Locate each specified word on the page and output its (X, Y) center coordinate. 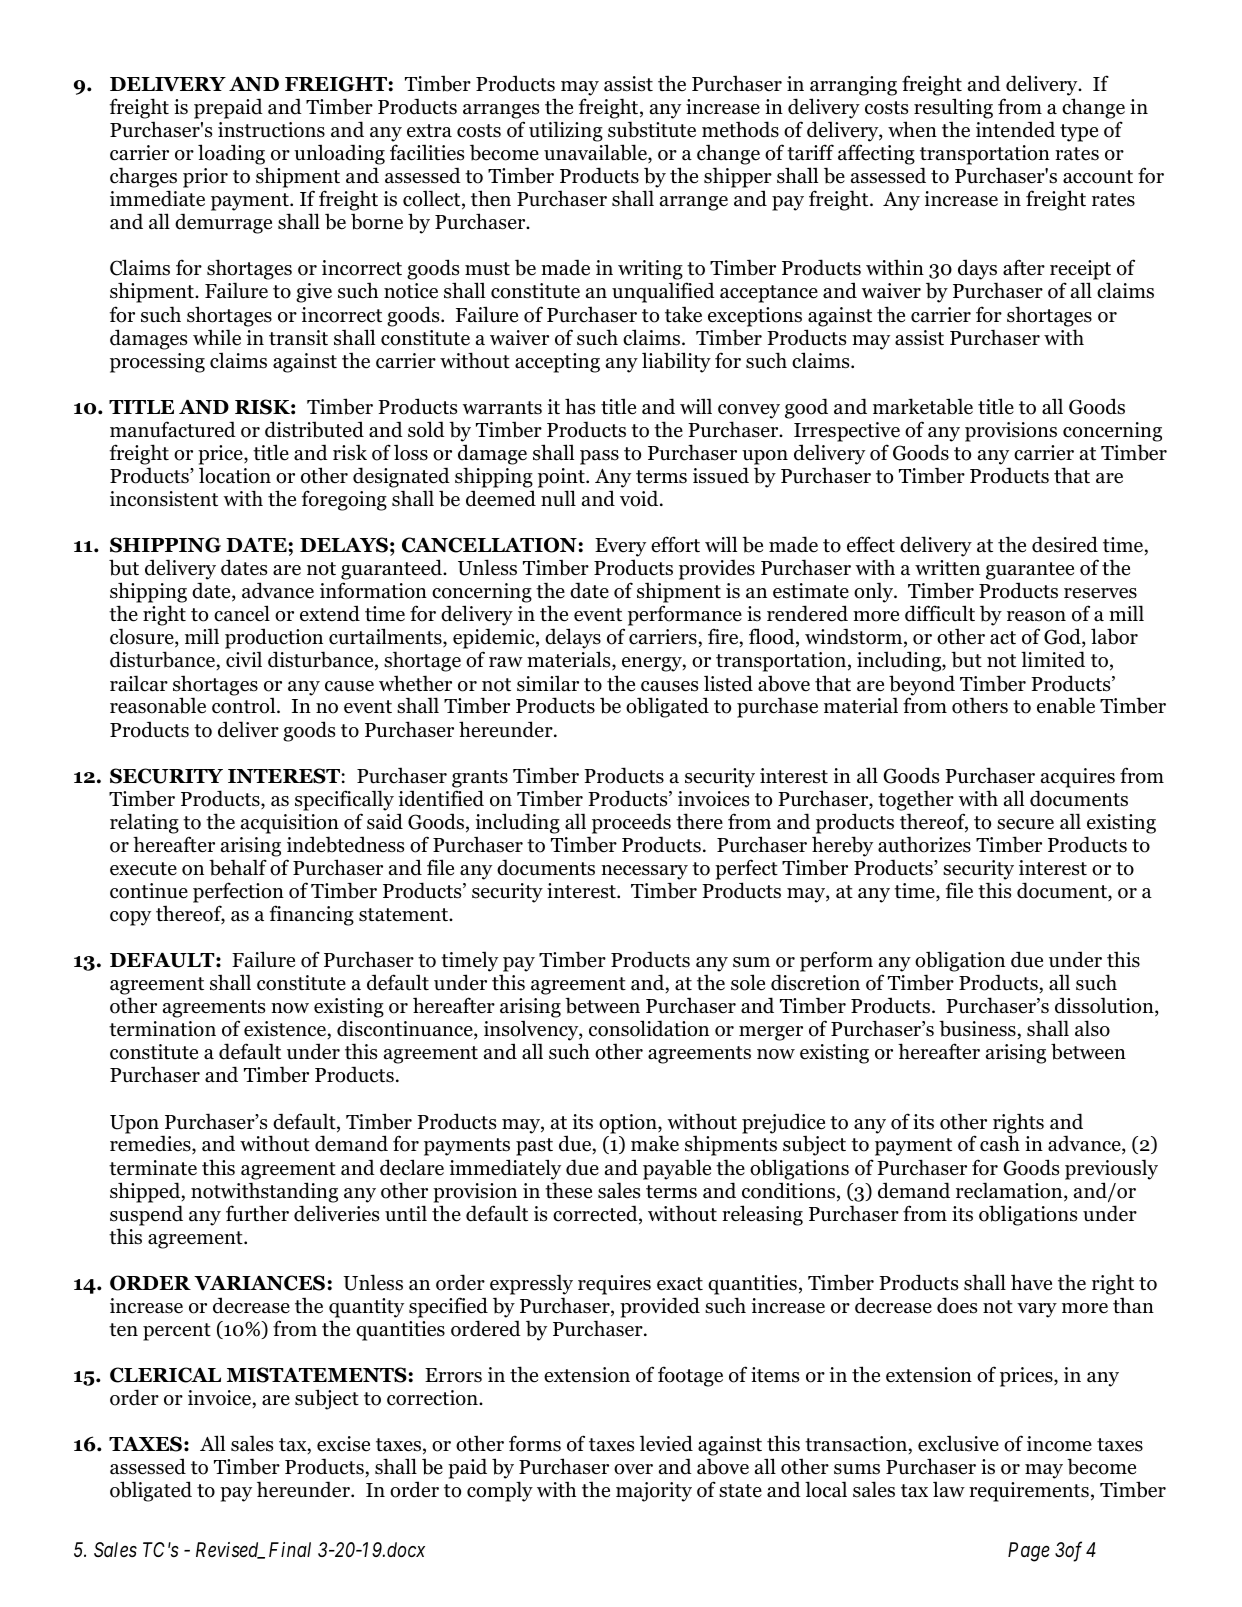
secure (1025, 824)
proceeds (631, 823)
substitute (652, 129)
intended (1015, 129)
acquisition (290, 824)
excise (343, 1444)
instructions (271, 130)
